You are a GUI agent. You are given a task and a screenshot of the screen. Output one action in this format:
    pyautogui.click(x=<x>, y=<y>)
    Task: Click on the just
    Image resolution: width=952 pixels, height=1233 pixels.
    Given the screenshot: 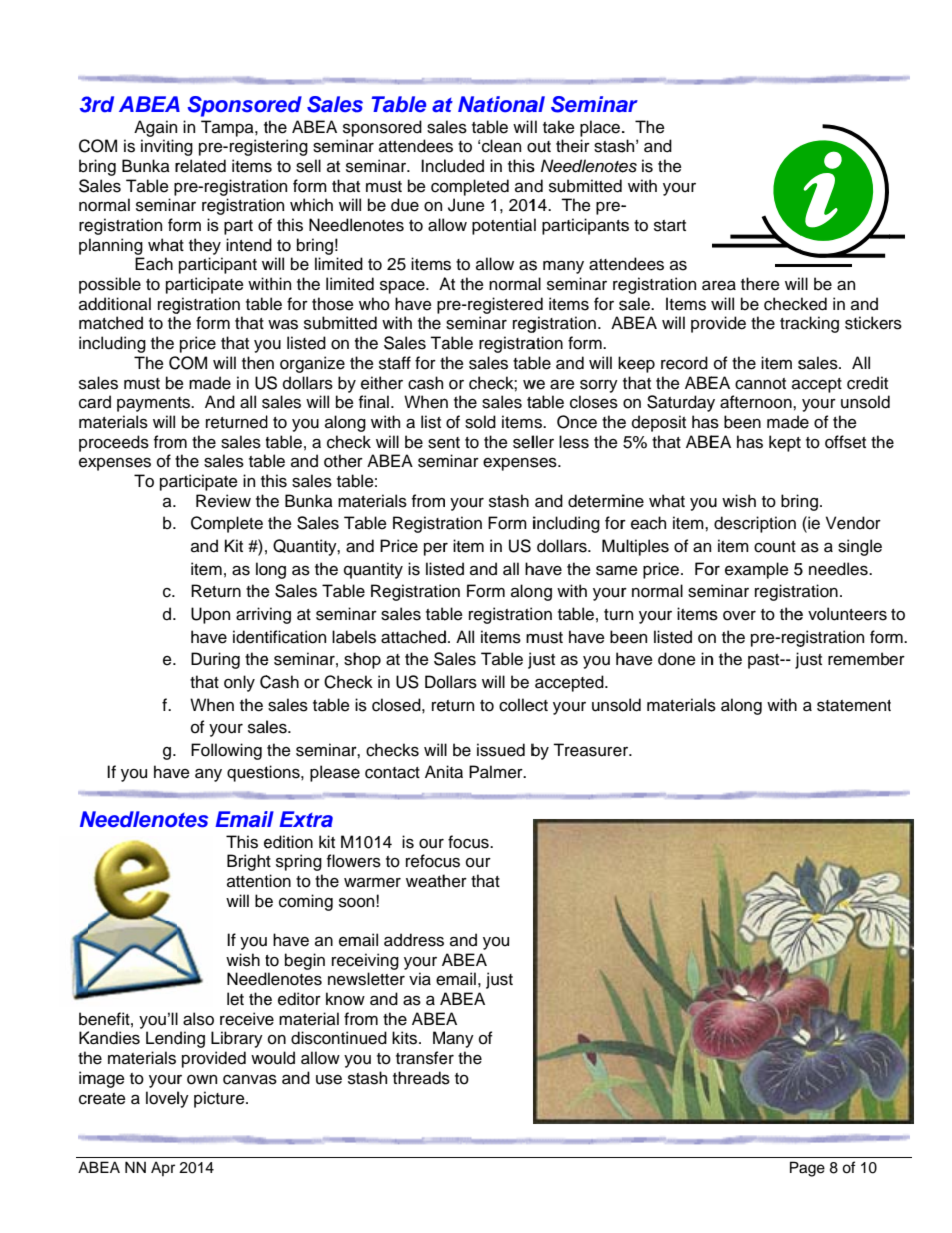 What is the action you would take?
    pyautogui.click(x=499, y=980)
